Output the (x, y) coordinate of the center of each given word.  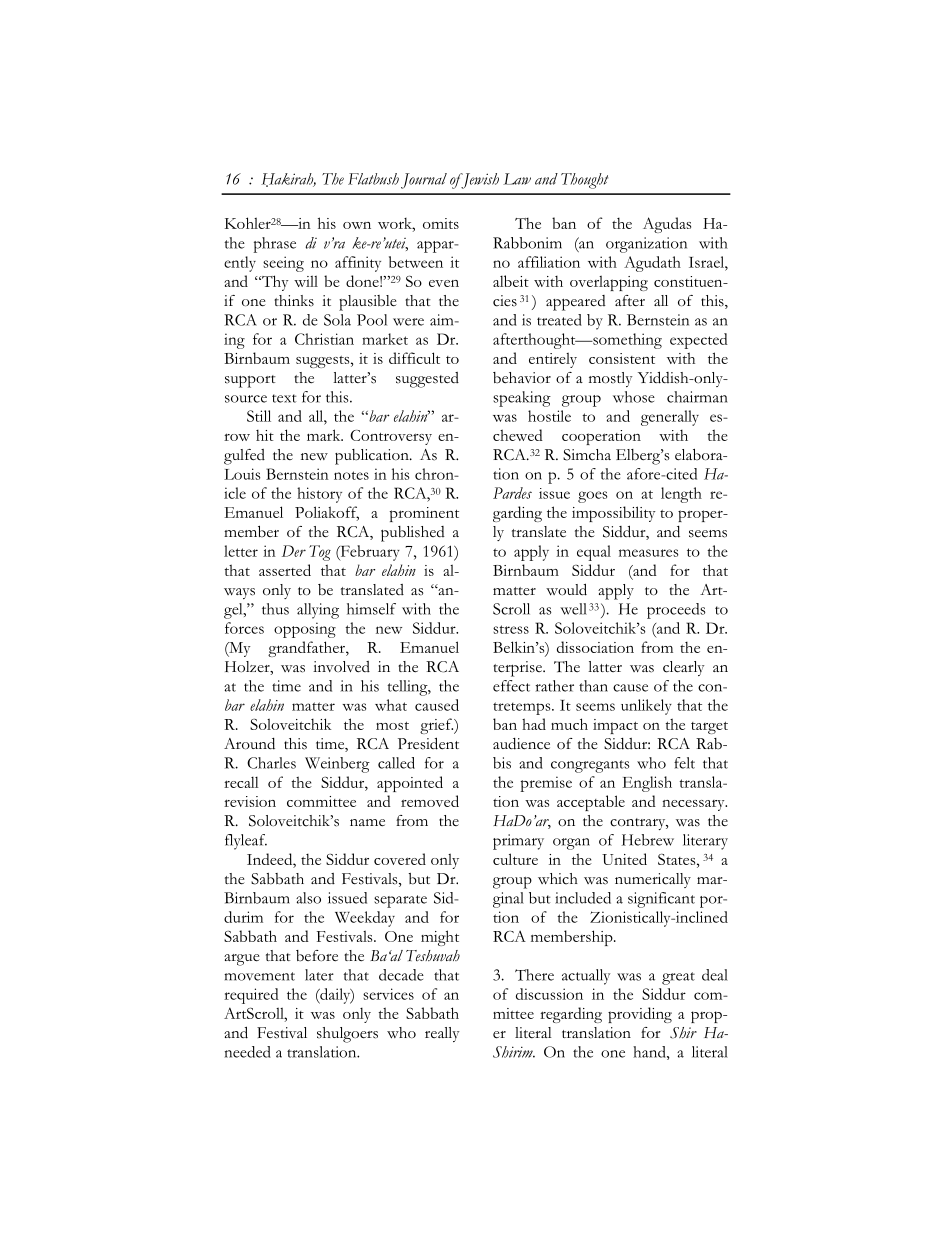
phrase (274, 245)
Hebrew (648, 840)
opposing (305, 630)
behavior (522, 378)
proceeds (676, 611)
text (284, 398)
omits (441, 223)
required (251, 996)
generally (670, 418)
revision (250, 801)
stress (511, 629)
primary (518, 842)
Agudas (667, 225)
